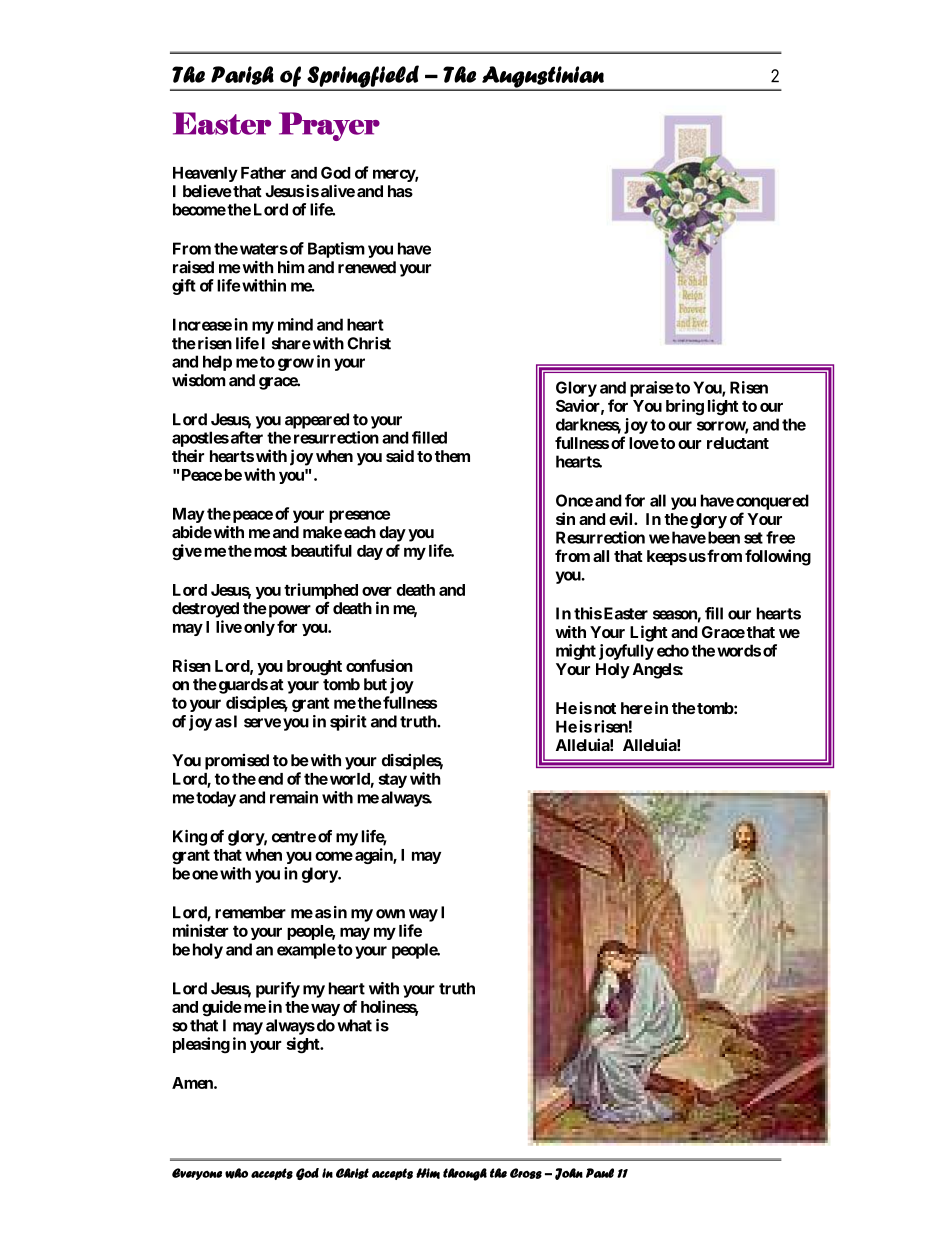 The height and width of the document is (1233, 952). I want to click on Prayer, so click(329, 126).
